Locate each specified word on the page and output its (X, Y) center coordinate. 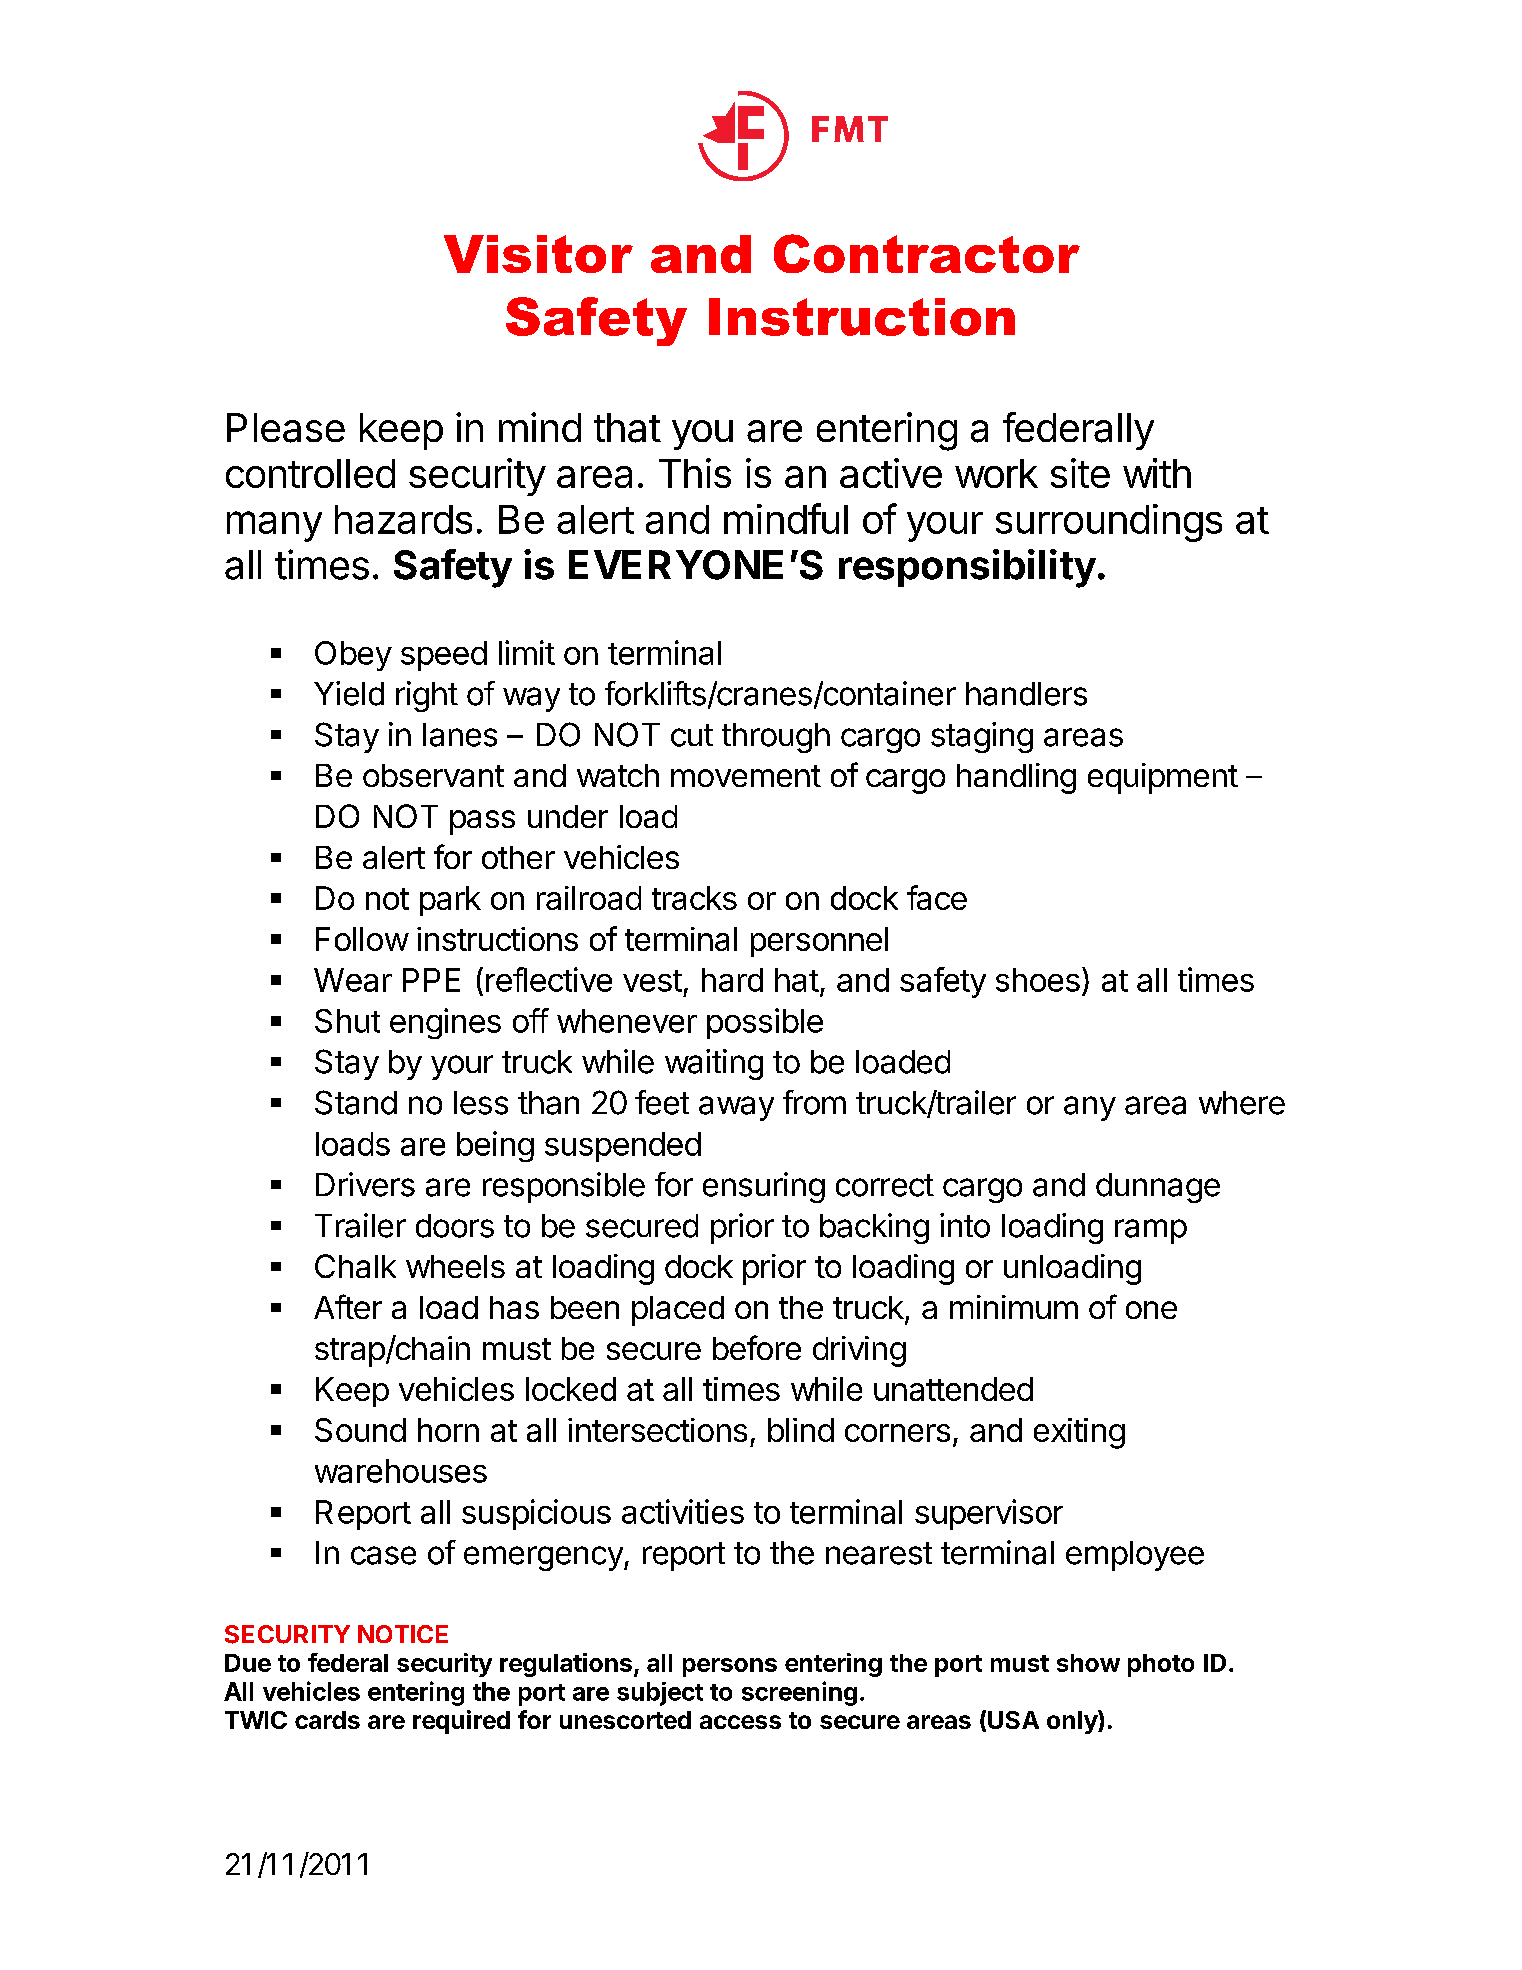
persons (730, 1667)
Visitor (538, 254)
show (1088, 1663)
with (1157, 473)
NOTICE (403, 1634)
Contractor (927, 253)
